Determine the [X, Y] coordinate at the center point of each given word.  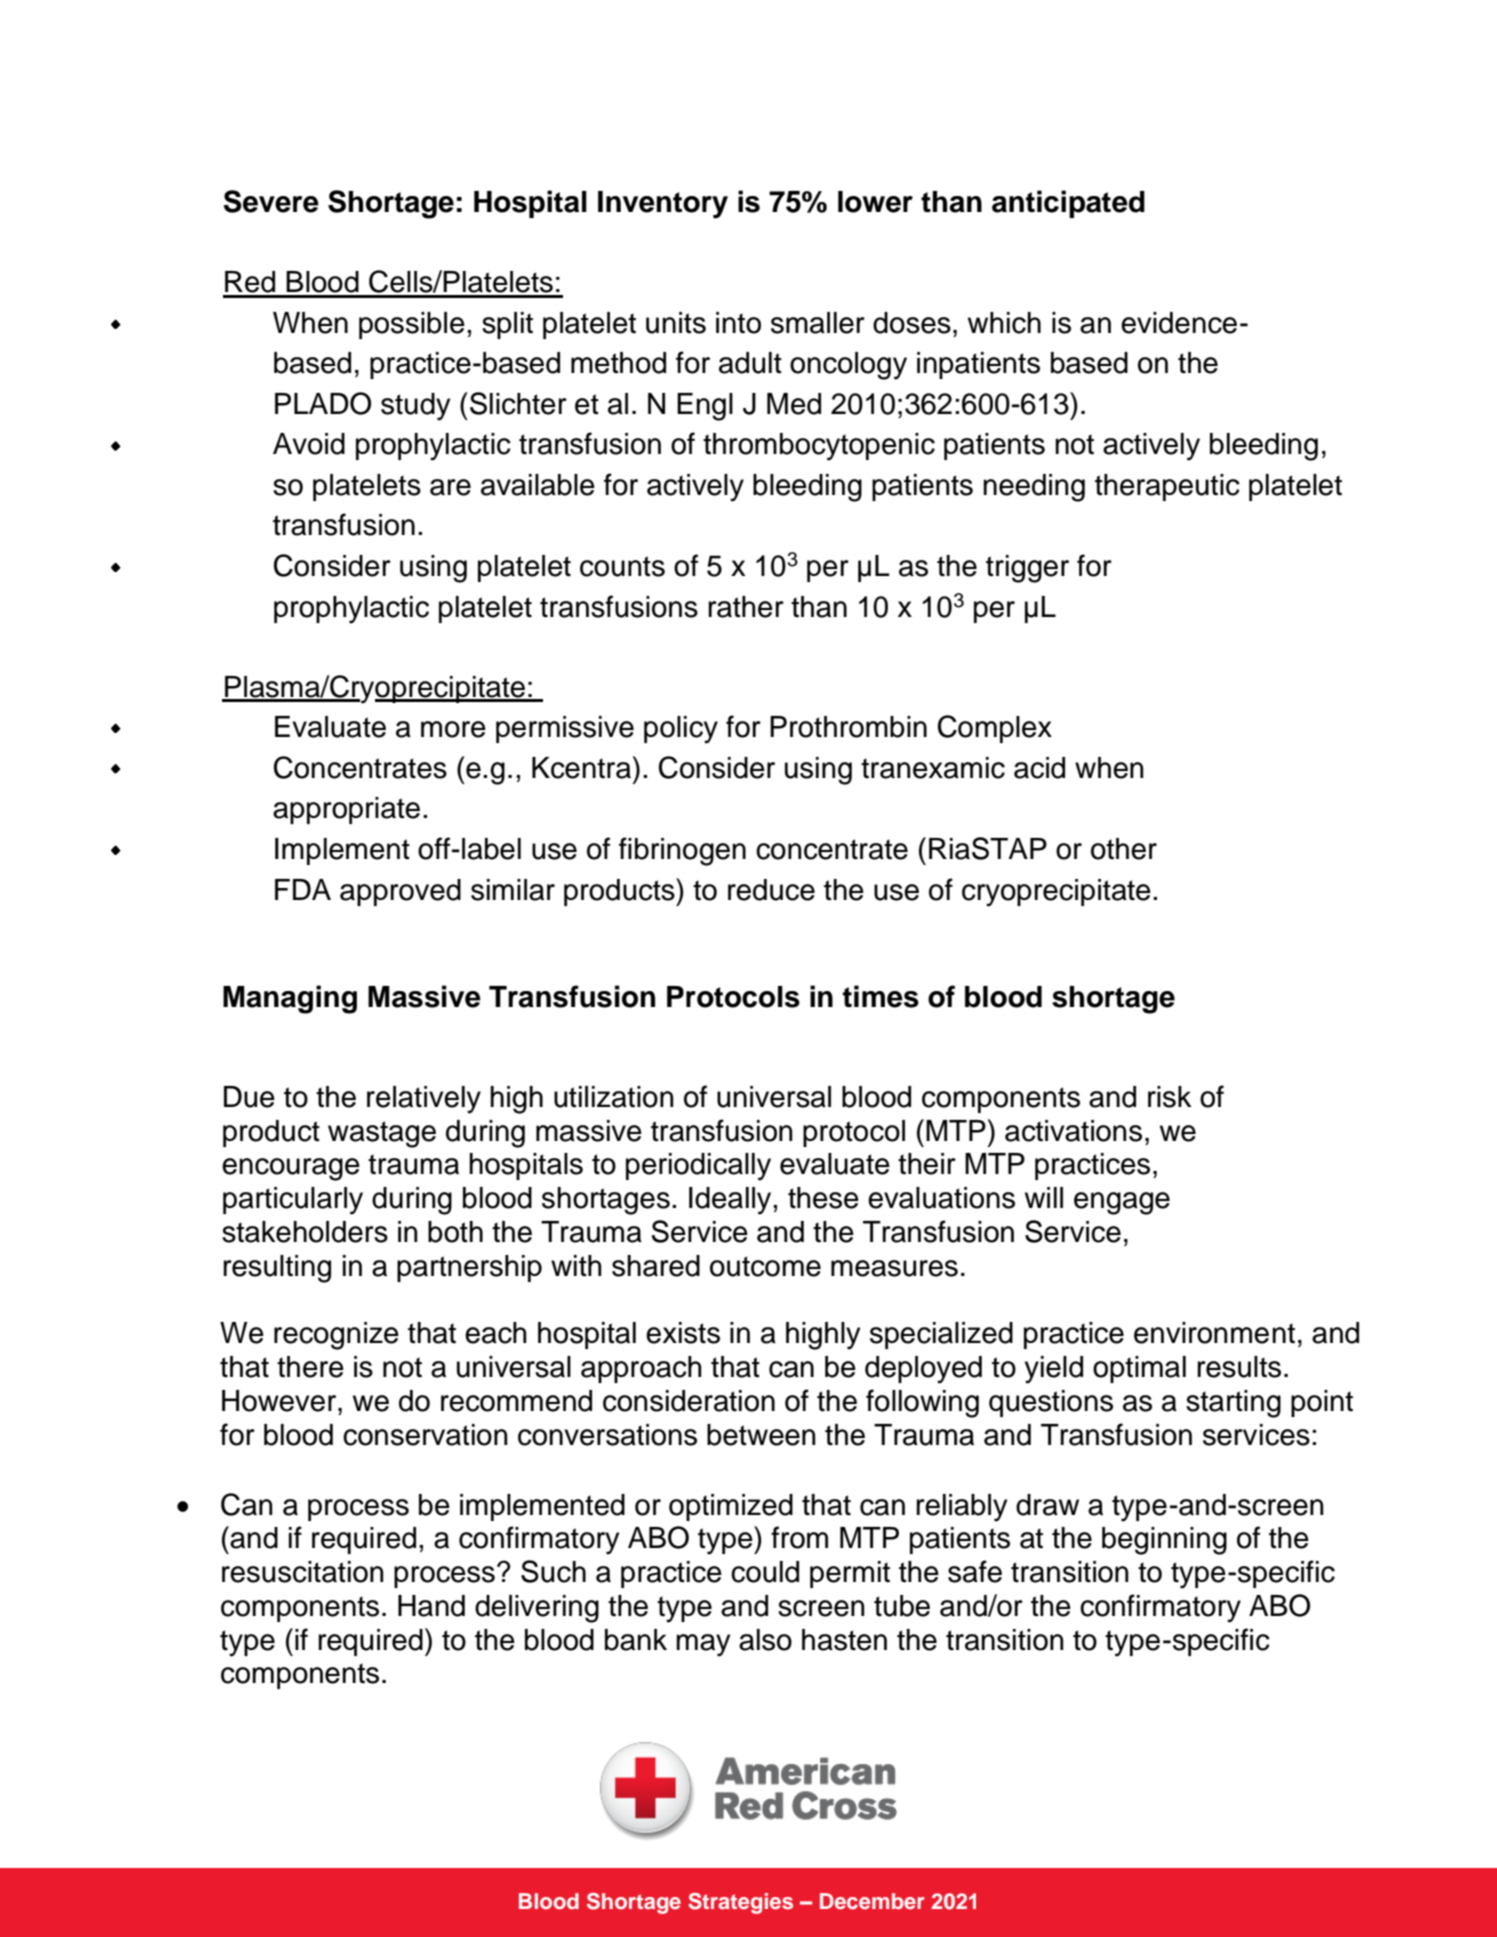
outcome [765, 1266]
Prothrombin [848, 727]
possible [412, 325]
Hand [431, 1606]
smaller [818, 323]
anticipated [1068, 204]
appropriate [346, 810]
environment [1214, 1333]
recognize [336, 1336]
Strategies [740, 1903]
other [1124, 849]
